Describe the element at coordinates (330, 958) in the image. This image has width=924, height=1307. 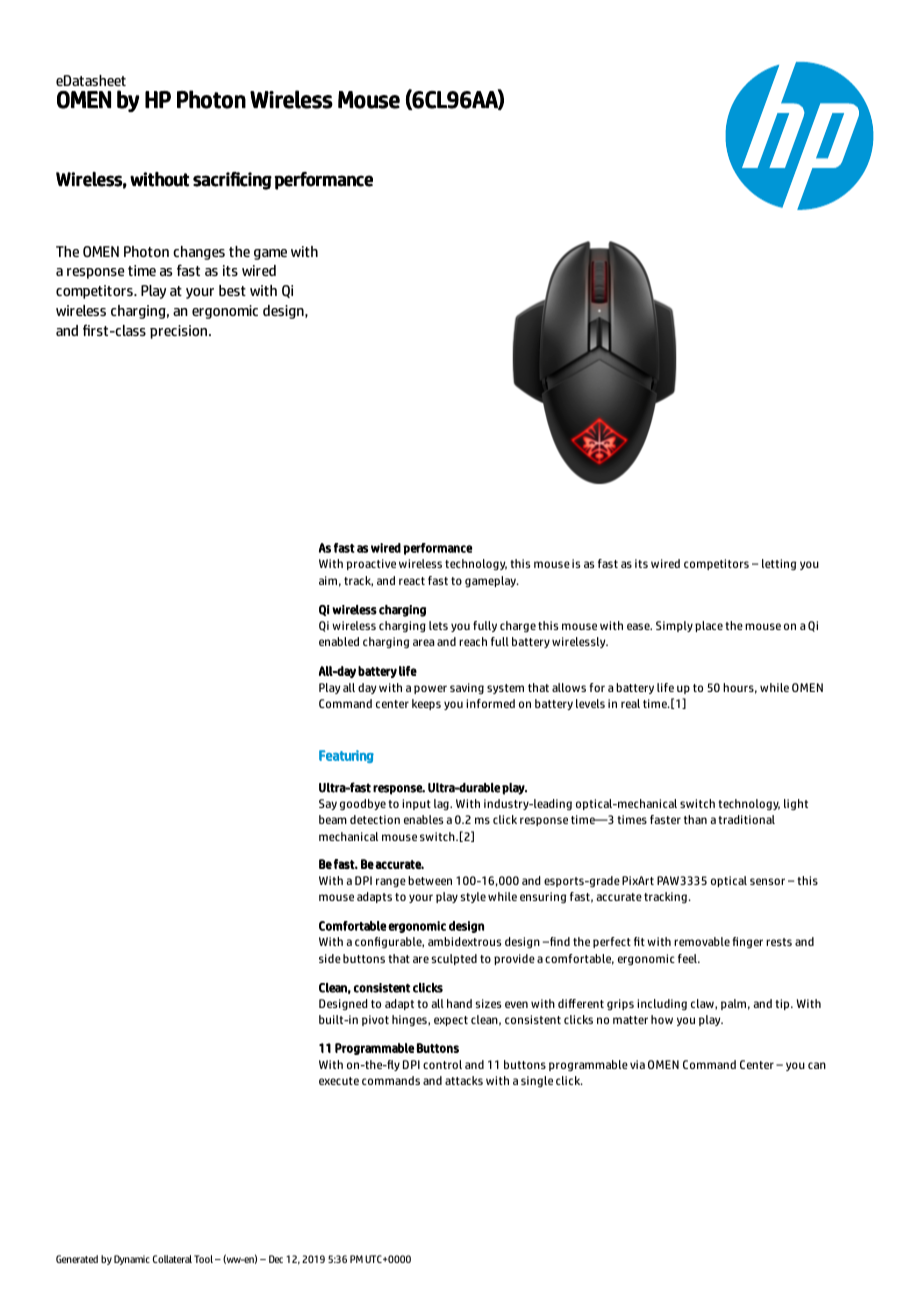
I see `side` at that location.
